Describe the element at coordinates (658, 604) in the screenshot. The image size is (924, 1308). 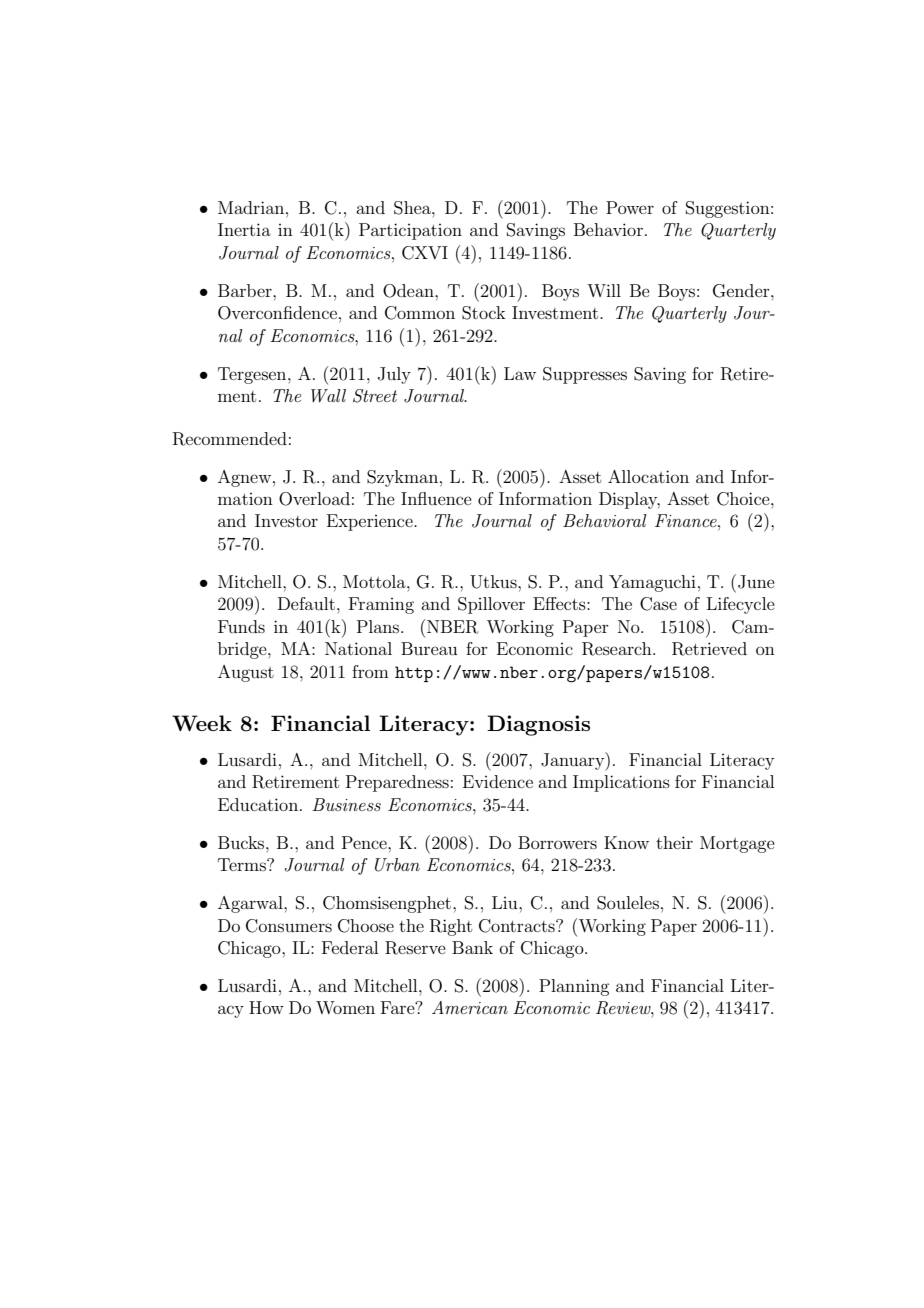
I see `Case` at that location.
